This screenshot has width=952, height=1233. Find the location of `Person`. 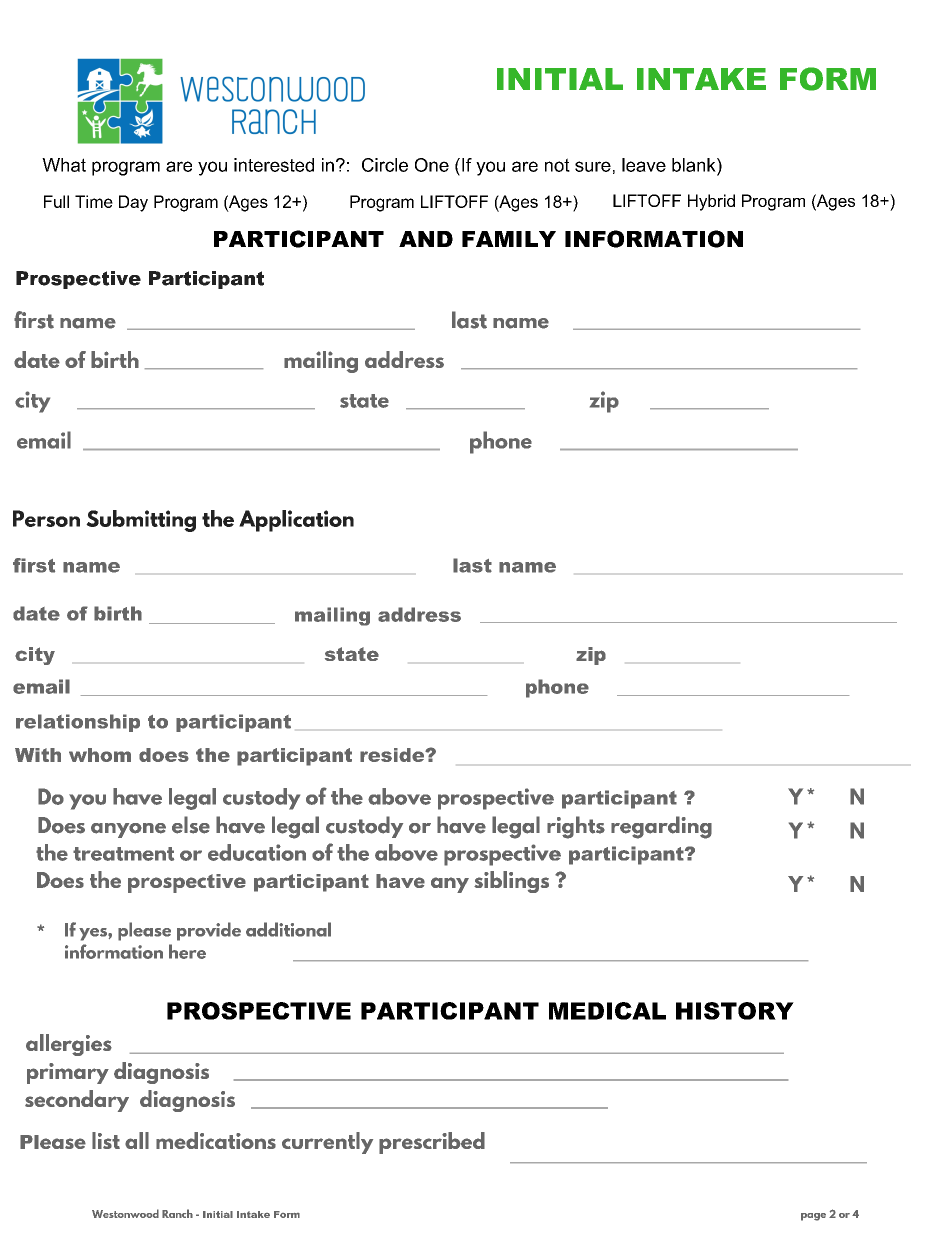

Person is located at coordinates (46, 518).
